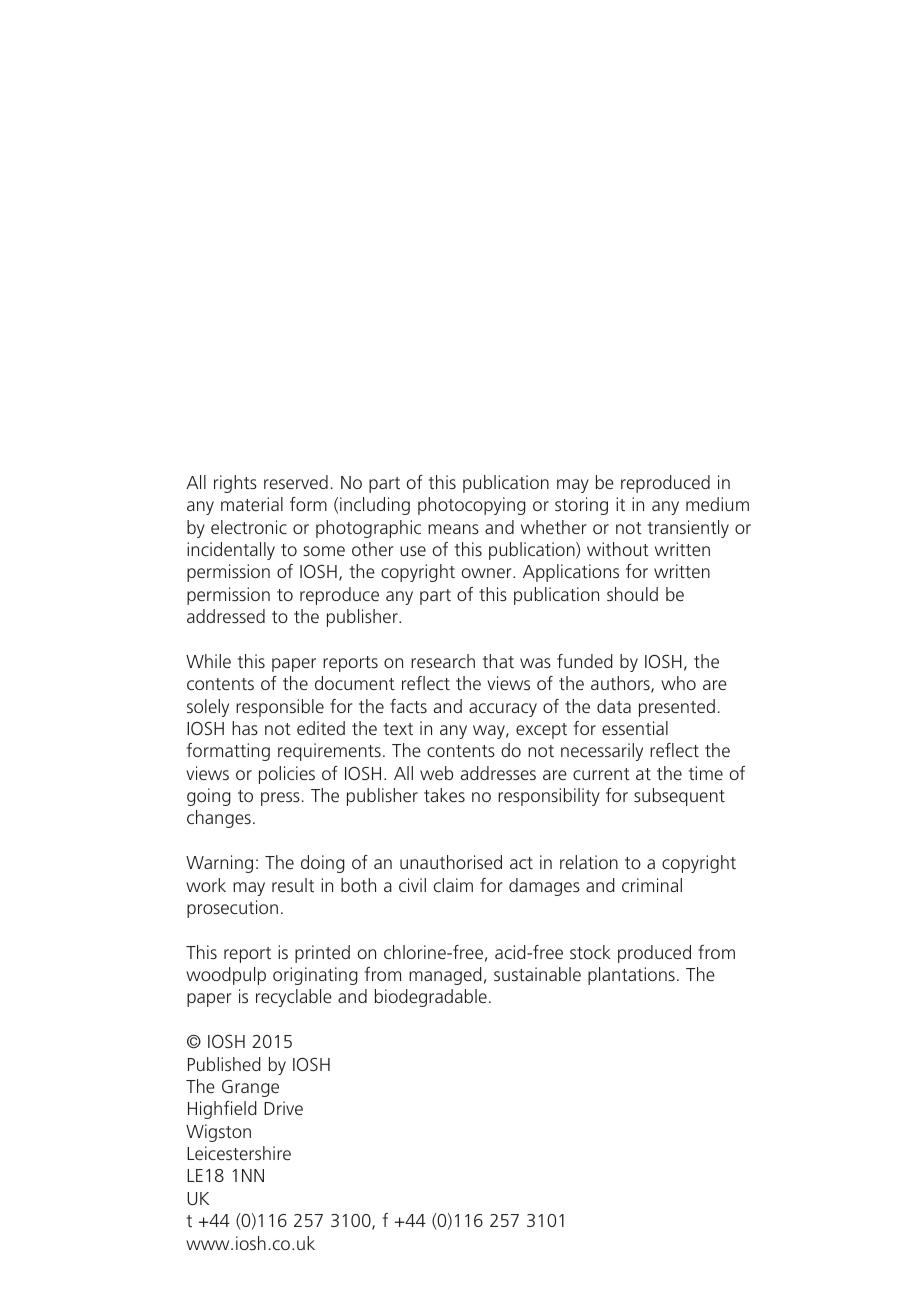 The height and width of the page is (1308, 924). What do you see at coordinates (688, 529) in the page?
I see `transiently` at bounding box center [688, 529].
